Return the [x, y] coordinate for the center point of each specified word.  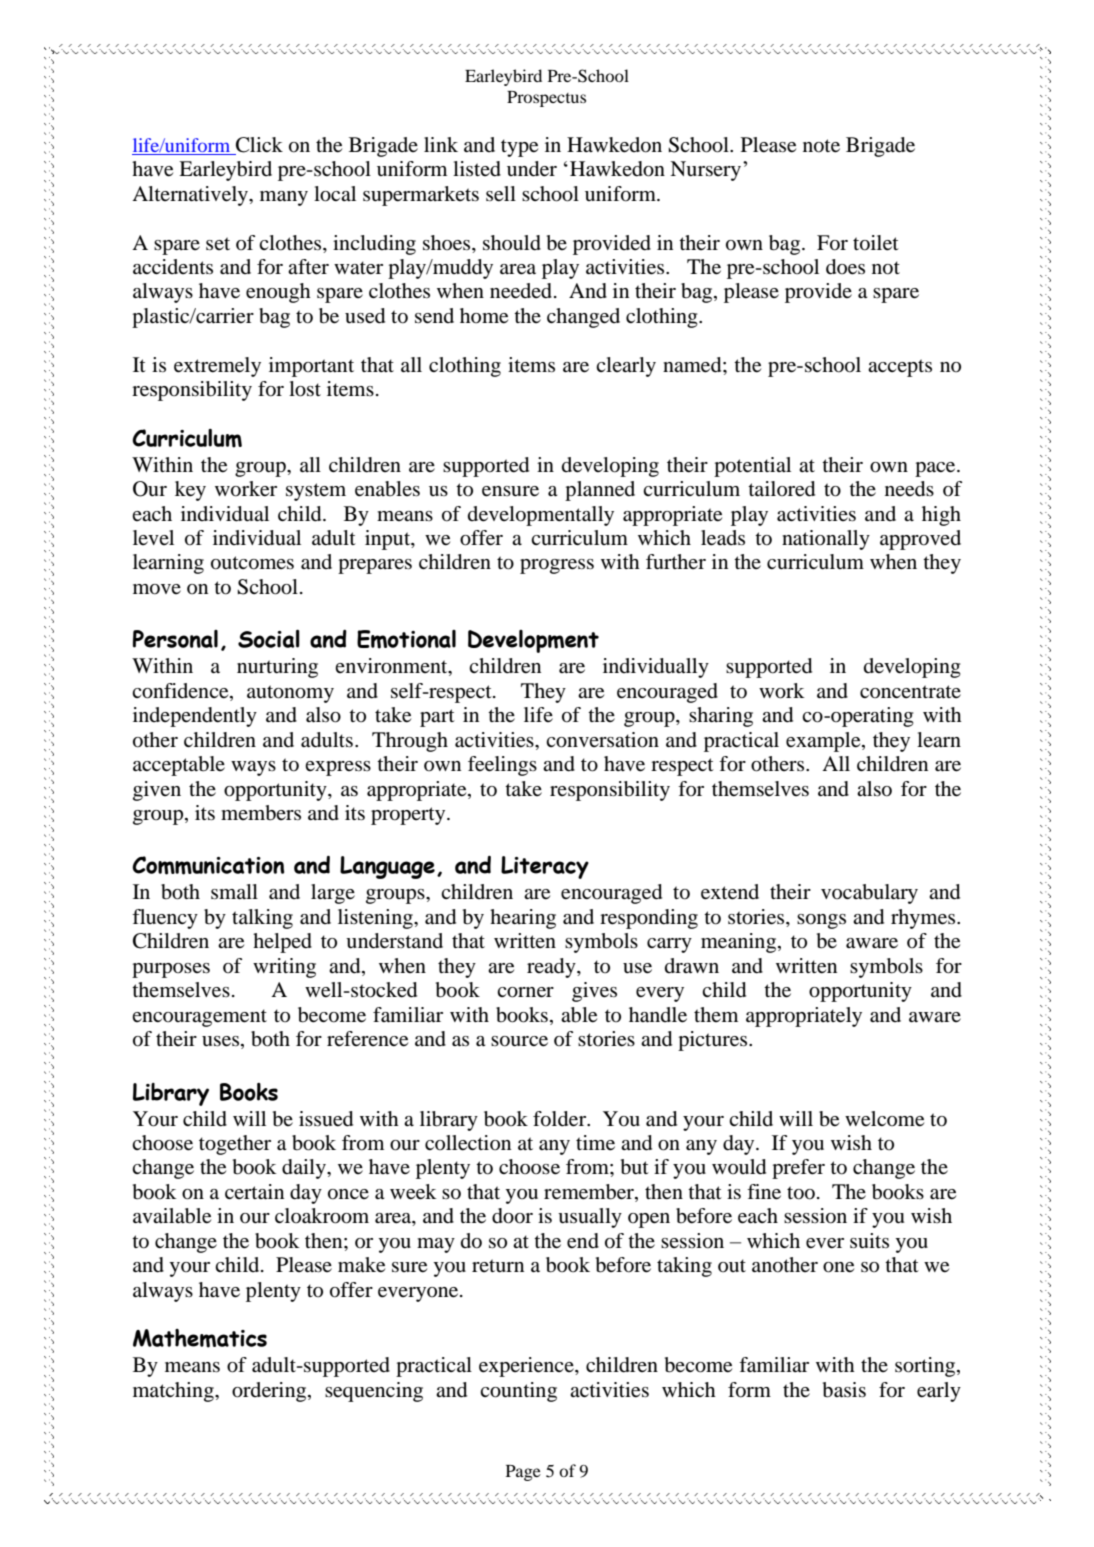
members [261, 813]
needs [909, 489]
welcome [884, 1119]
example [824, 742]
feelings [502, 766]
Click [258, 146]
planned [600, 491]
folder [561, 1119]
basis [844, 1390]
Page [523, 1473]
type [519, 148]
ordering [270, 1392]
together [235, 1145]
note [821, 146]
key [190, 491]
